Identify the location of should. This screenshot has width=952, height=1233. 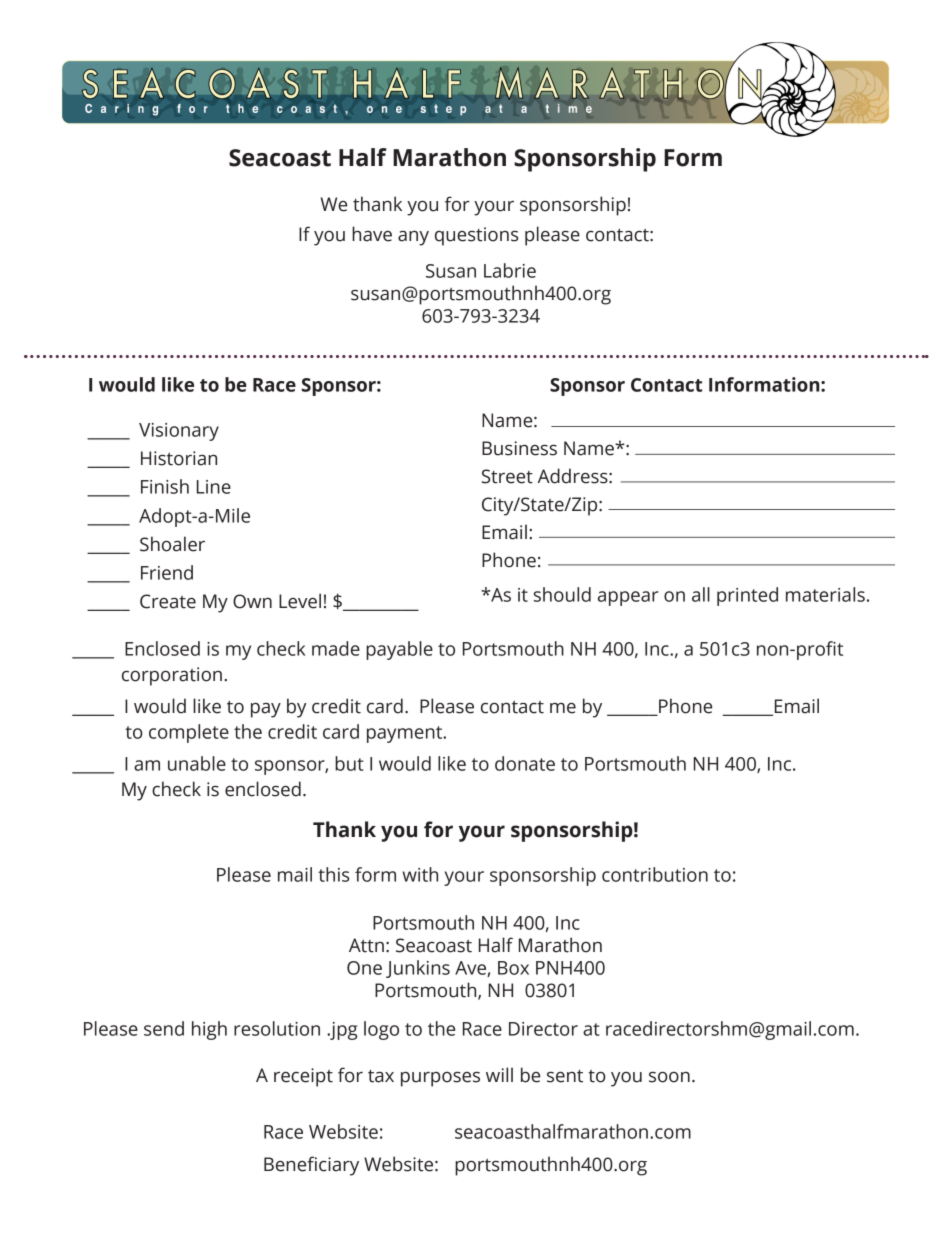
(562, 594).
